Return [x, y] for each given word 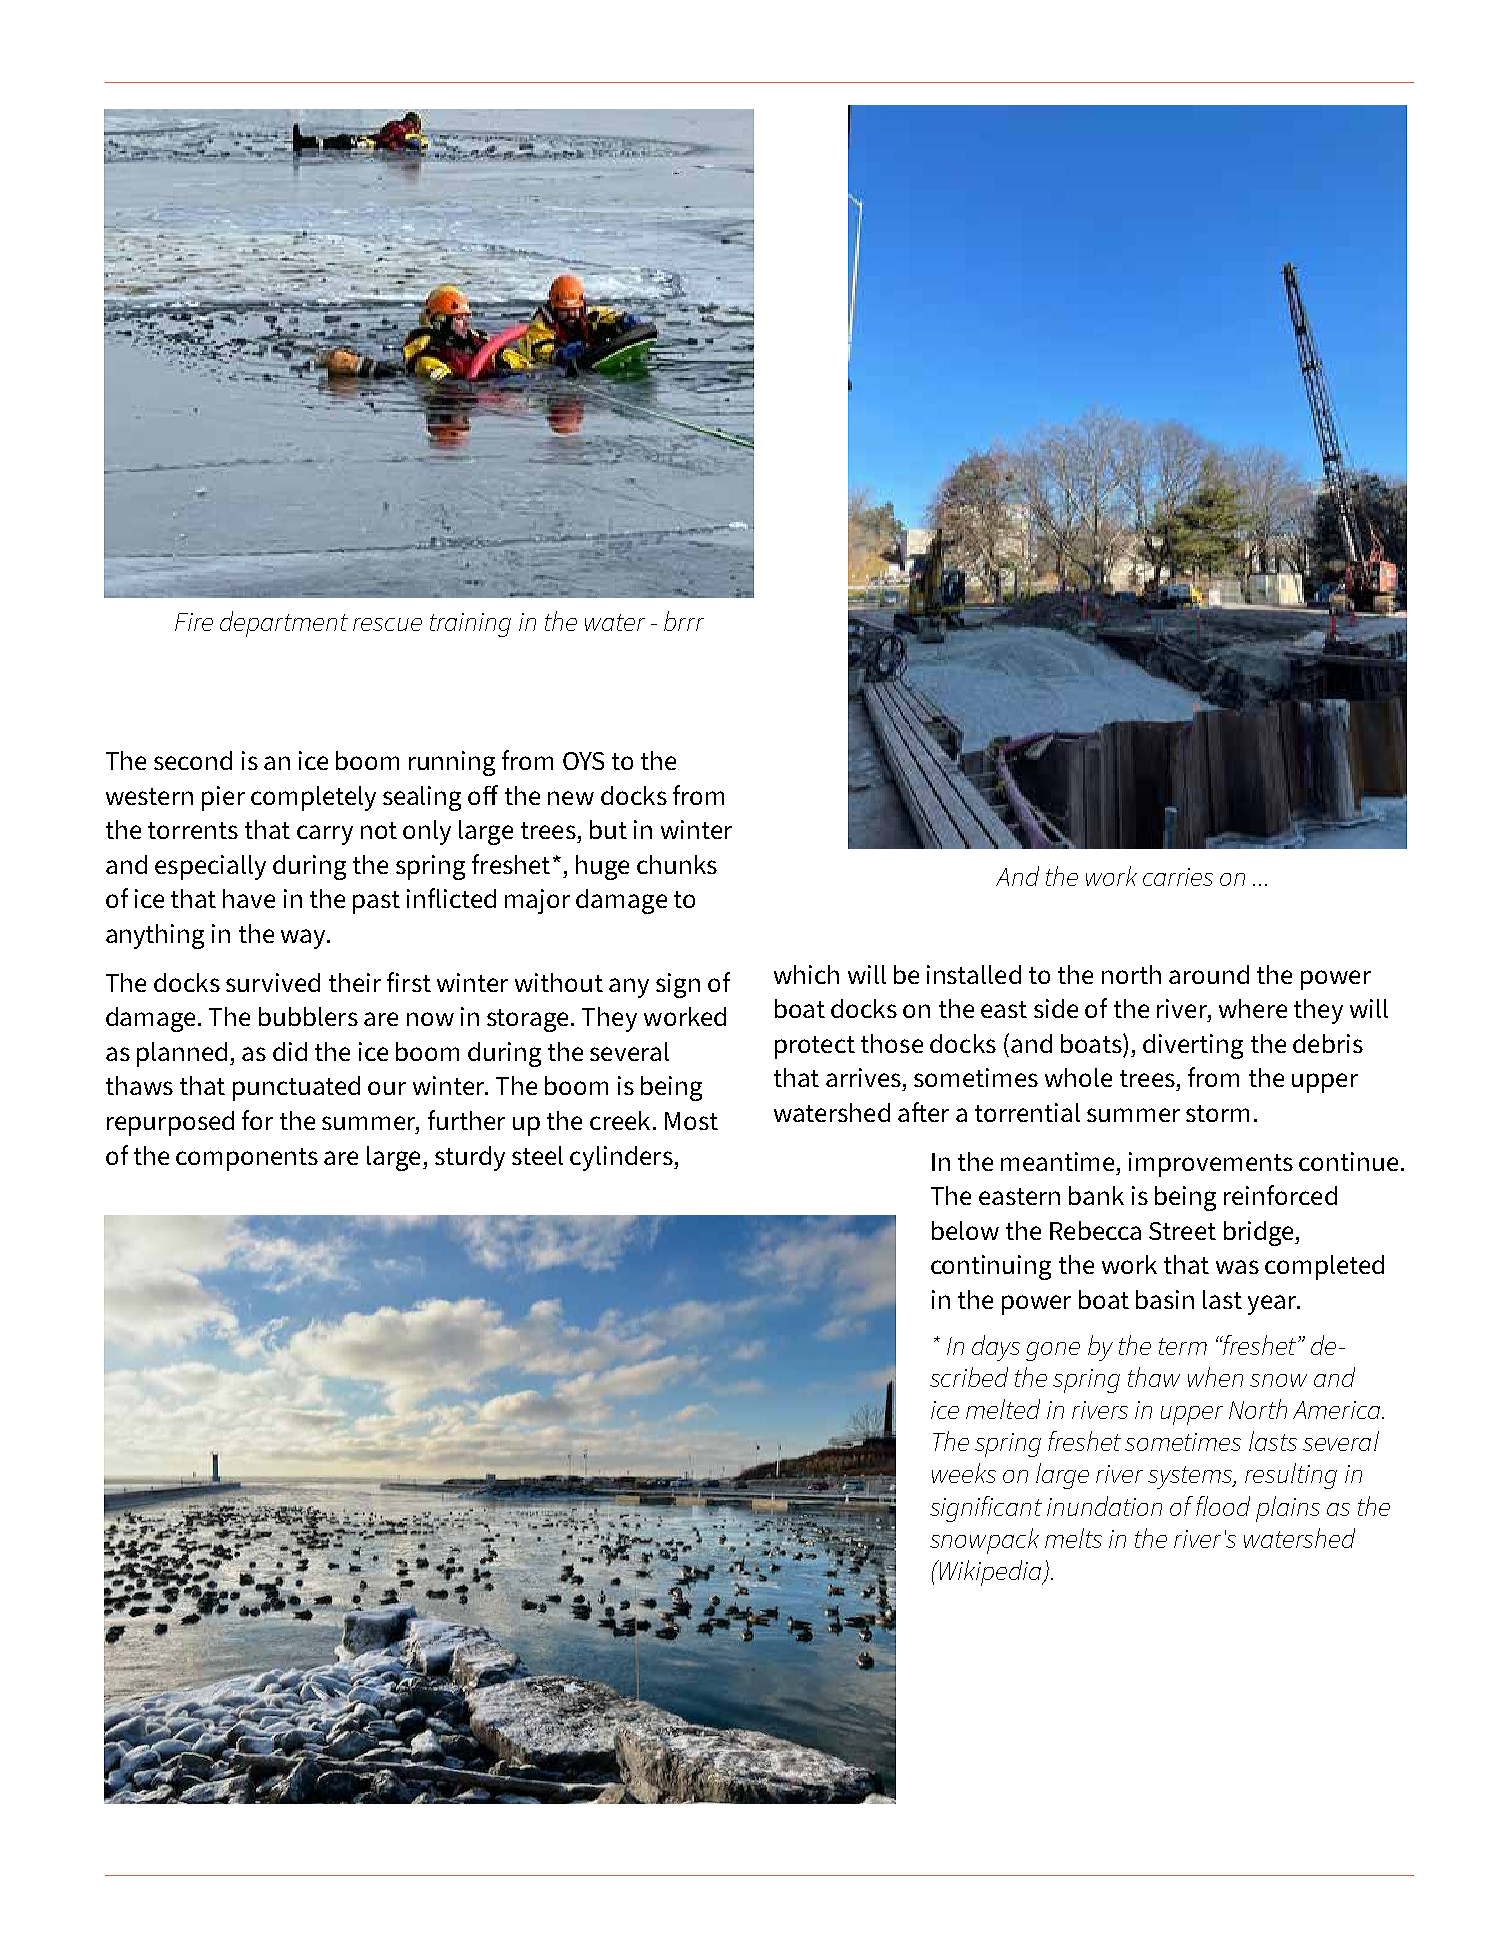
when [1215, 1377]
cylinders [622, 1158]
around [1209, 974]
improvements [1211, 1164]
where [1253, 1008]
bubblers [308, 1016]
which [806, 974]
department [284, 624]
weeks [964, 1473]
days [996, 1348]
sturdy [470, 1158]
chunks [677, 864]
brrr [684, 621]
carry [325, 835]
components [247, 1159]
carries [1178, 877]
